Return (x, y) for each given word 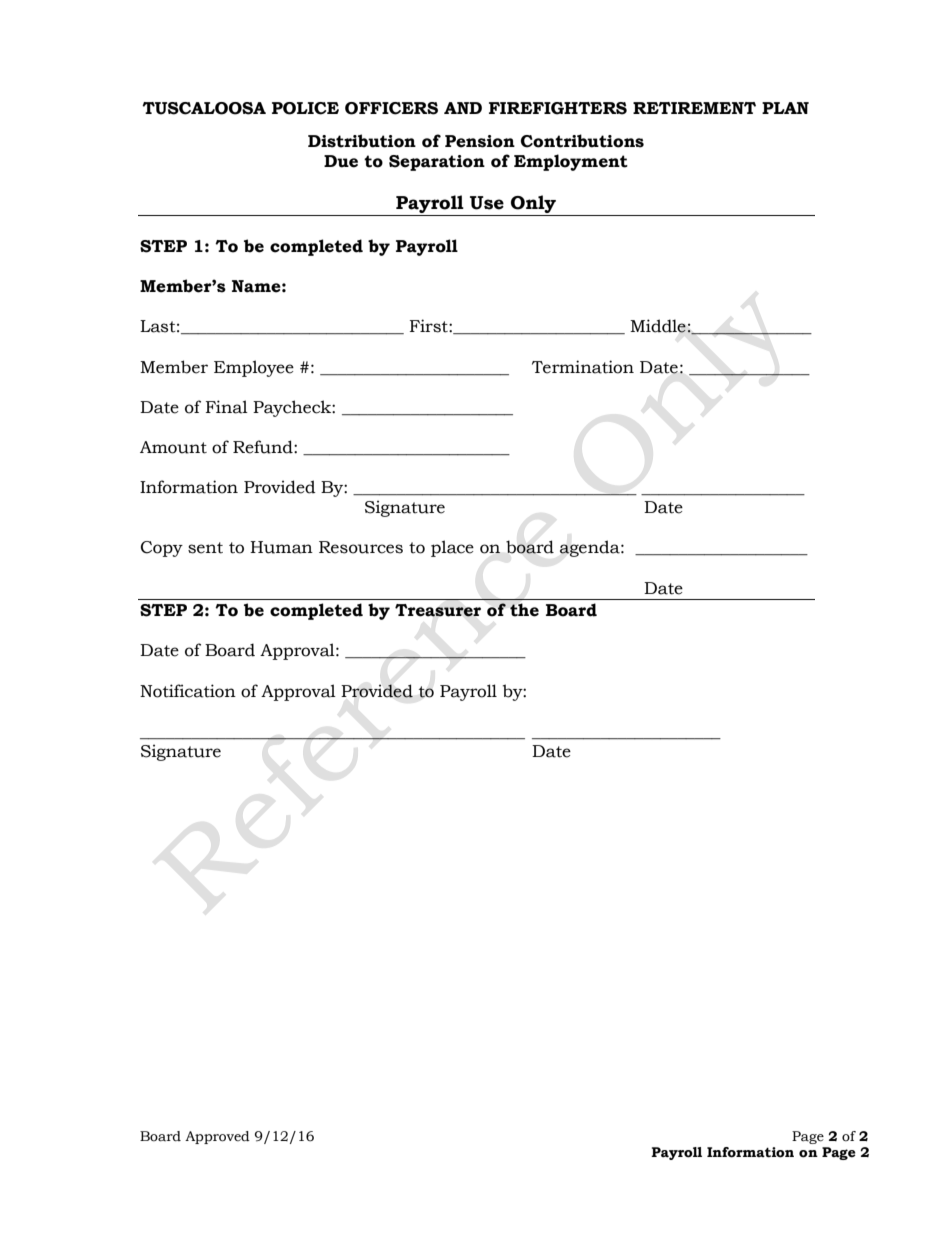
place (452, 548)
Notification (188, 691)
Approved (217, 1137)
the (524, 610)
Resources (361, 547)
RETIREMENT (694, 108)
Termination (583, 367)
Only (534, 205)
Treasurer (438, 610)
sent (205, 548)
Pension (480, 141)
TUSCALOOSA (204, 108)
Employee (254, 368)
